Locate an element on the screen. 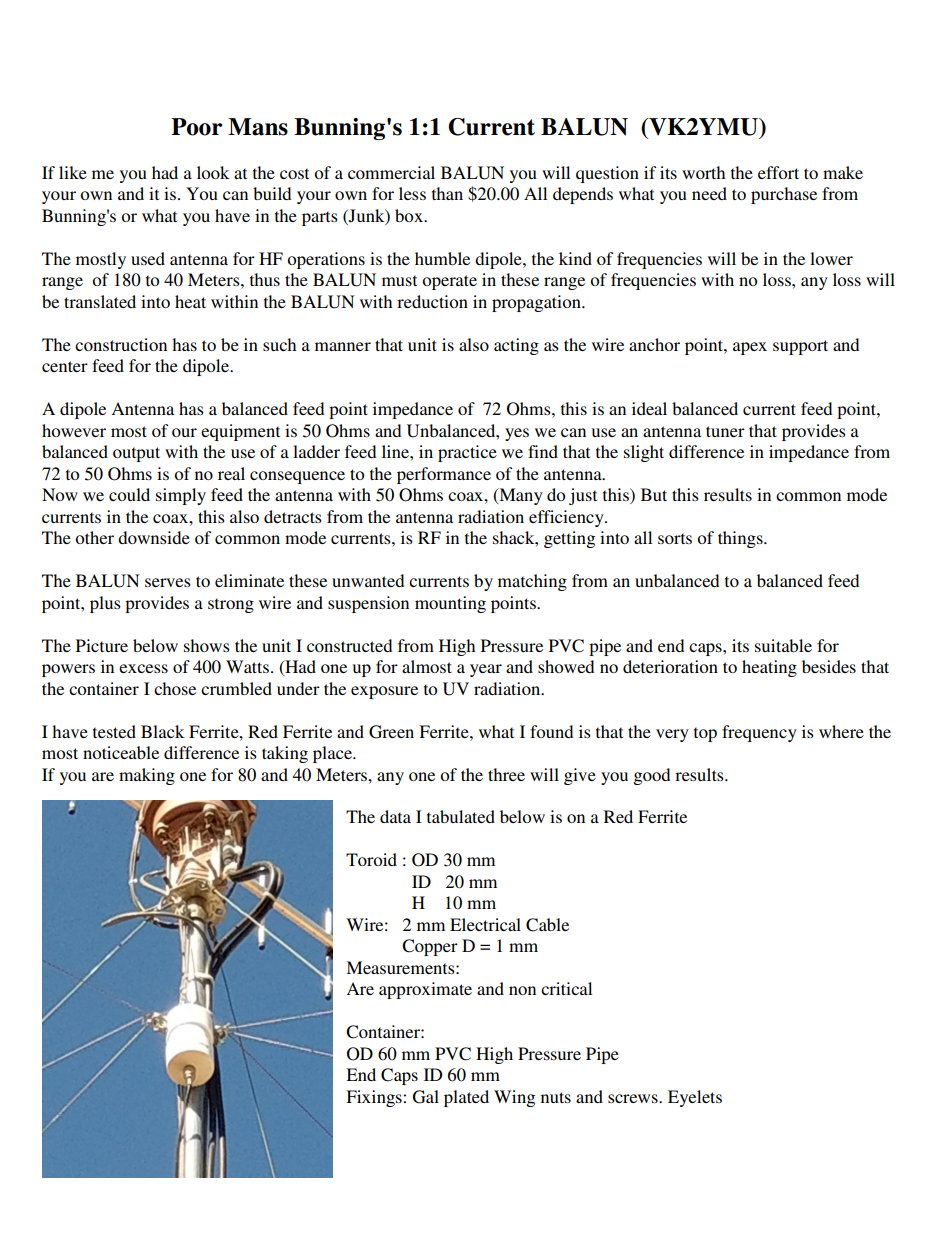 The image size is (952, 1233). making is located at coordinates (147, 776).
